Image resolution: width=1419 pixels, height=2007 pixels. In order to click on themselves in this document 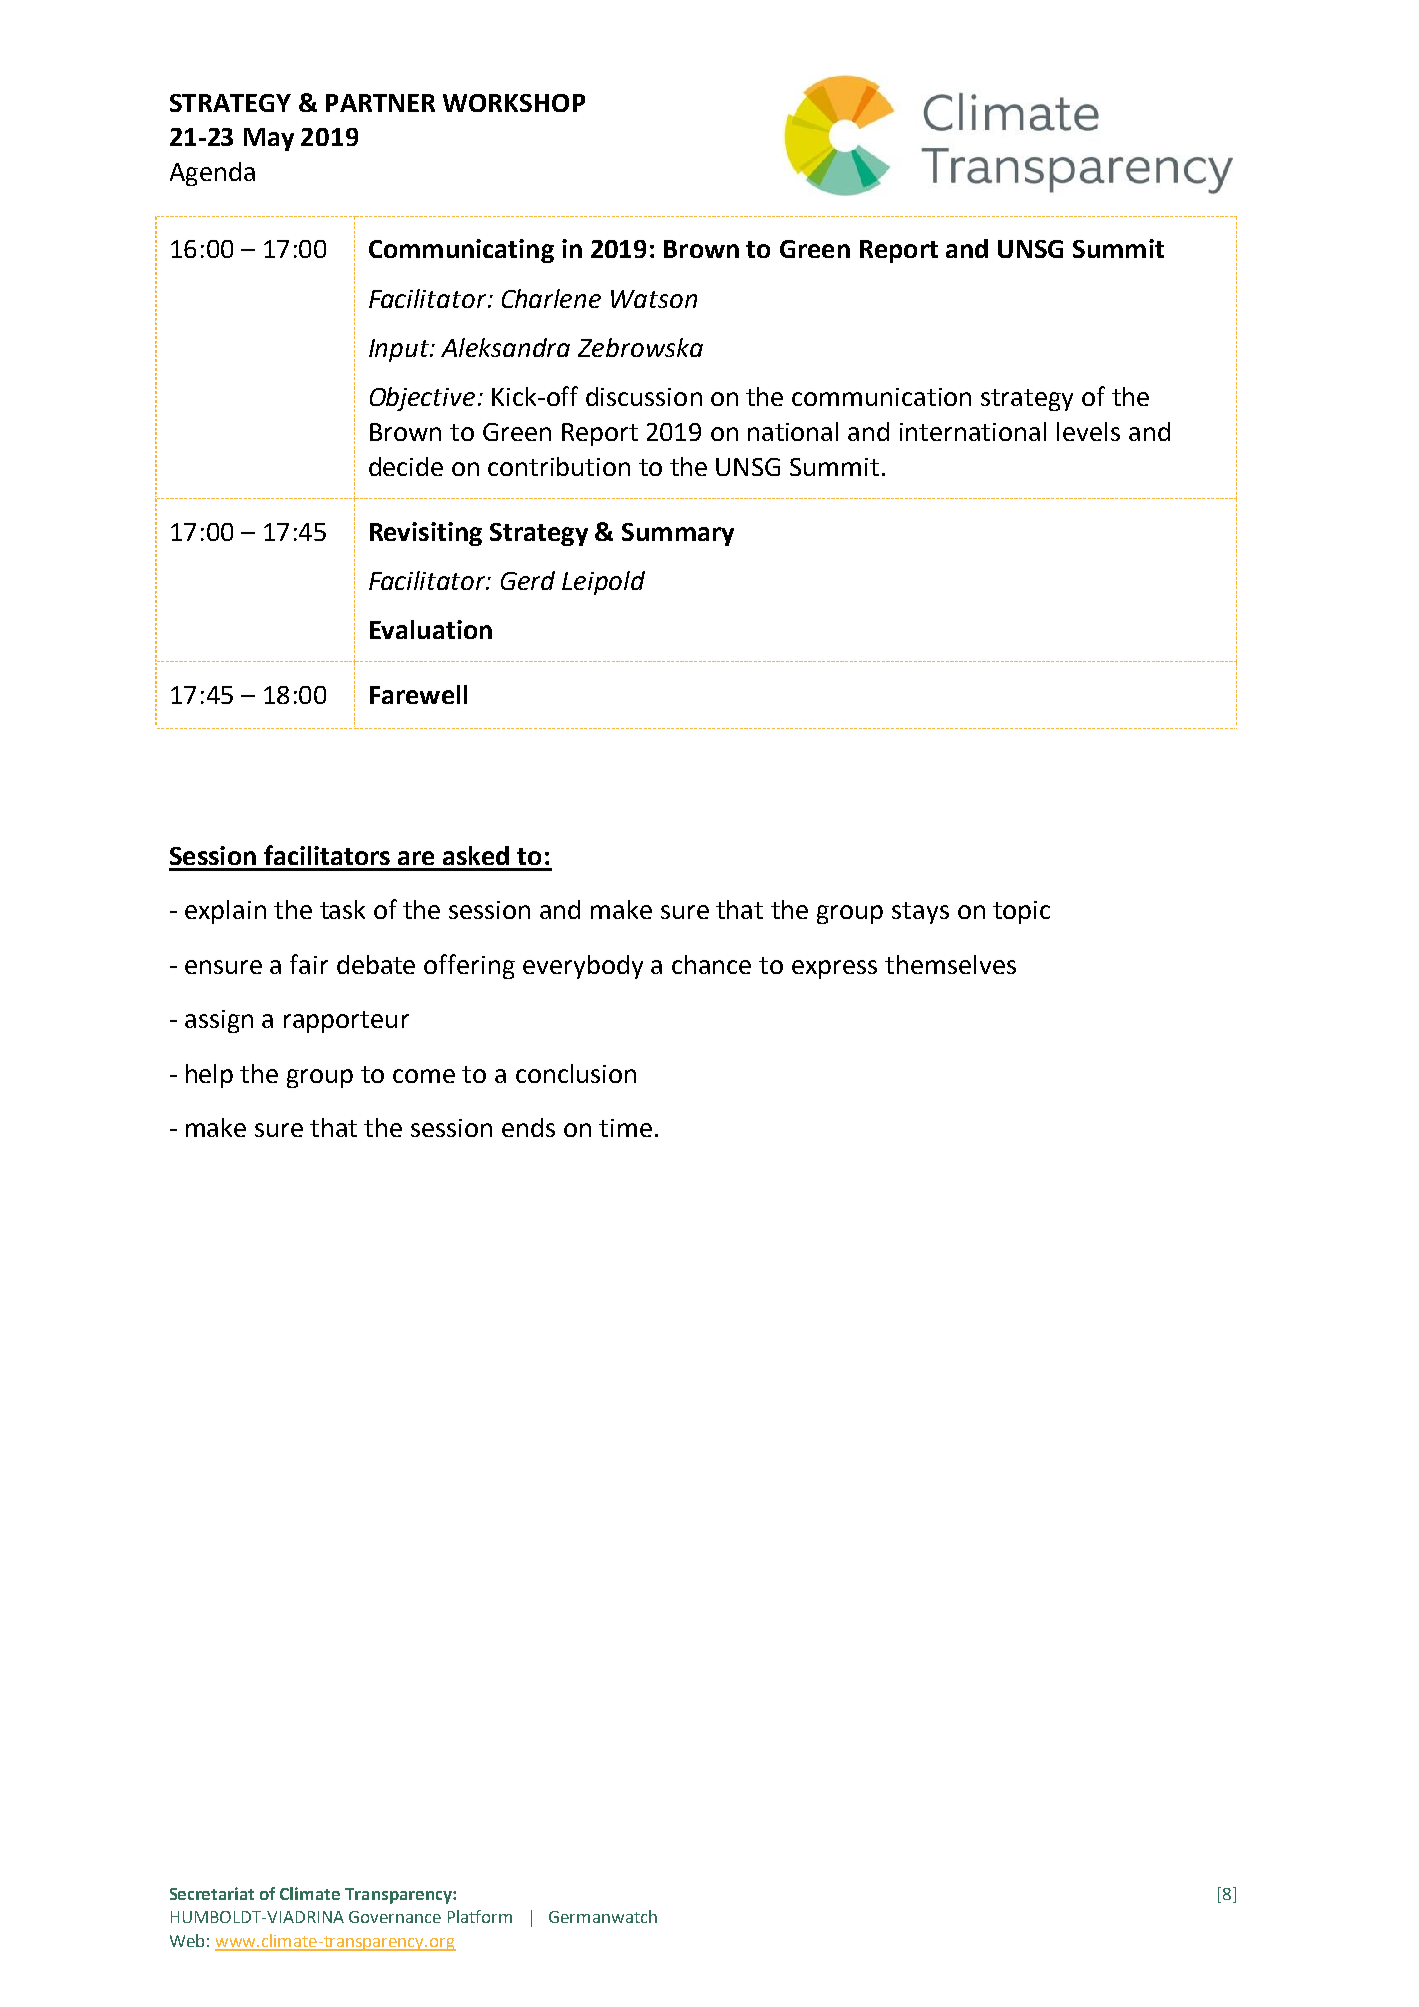, I will do `click(950, 964)`.
